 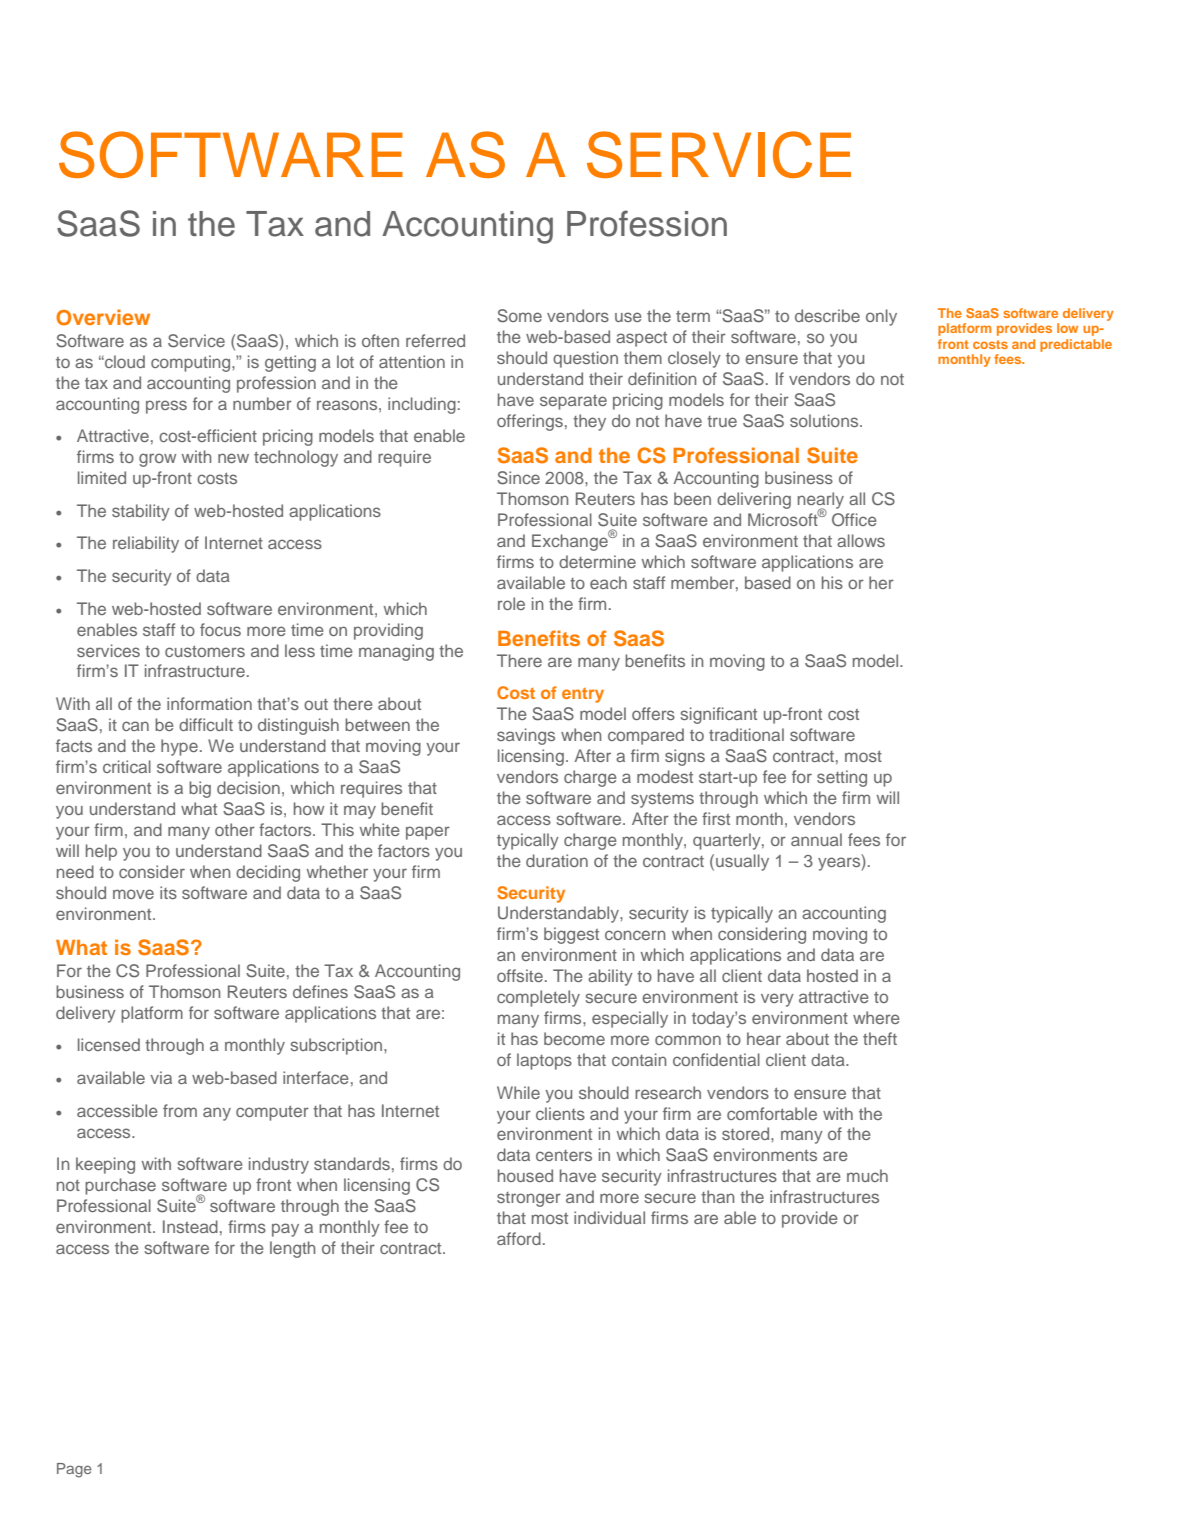 I want to click on usually, so click(x=742, y=862).
